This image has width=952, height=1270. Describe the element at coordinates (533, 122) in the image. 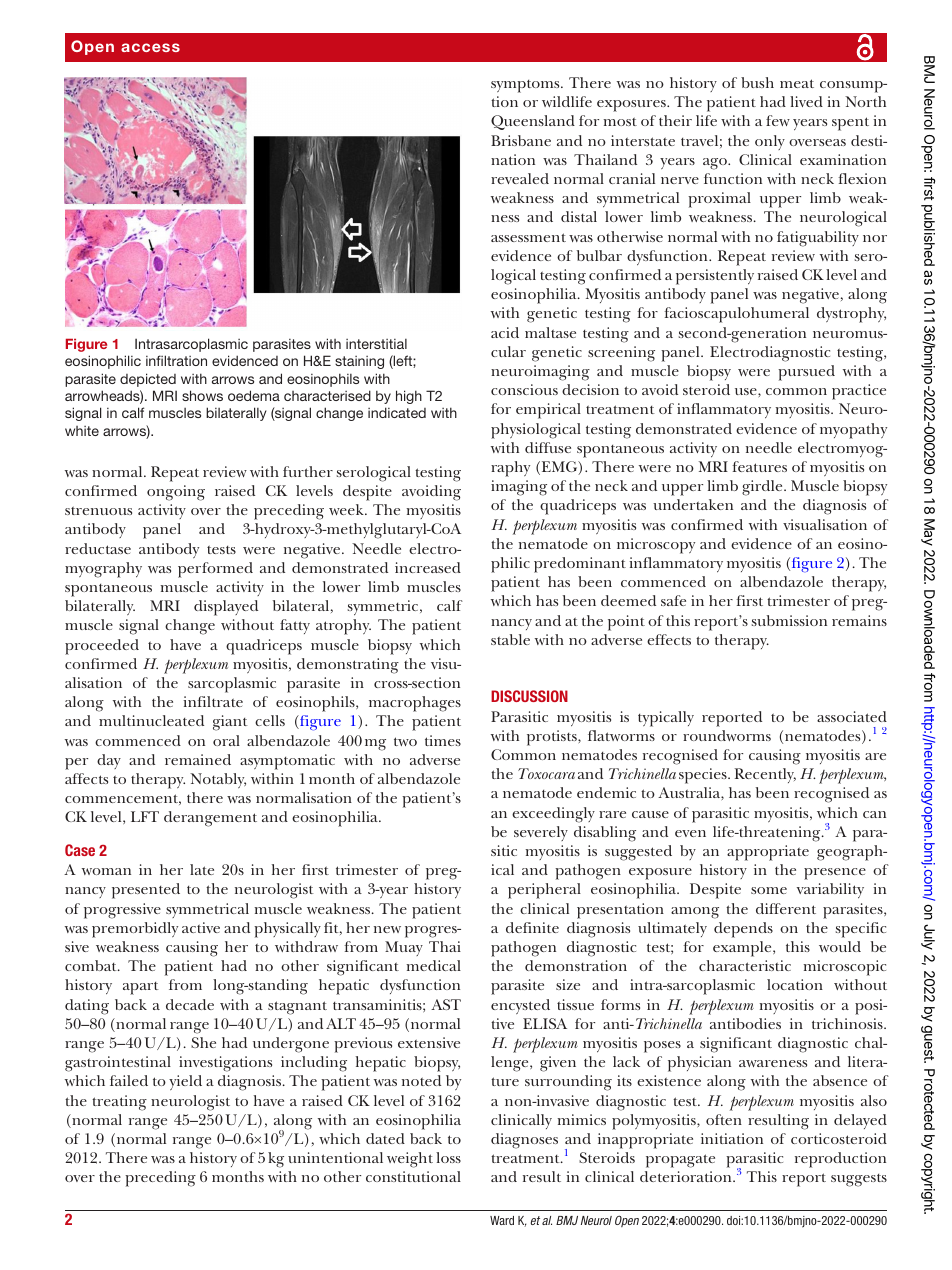

I see `Queensland` at that location.
